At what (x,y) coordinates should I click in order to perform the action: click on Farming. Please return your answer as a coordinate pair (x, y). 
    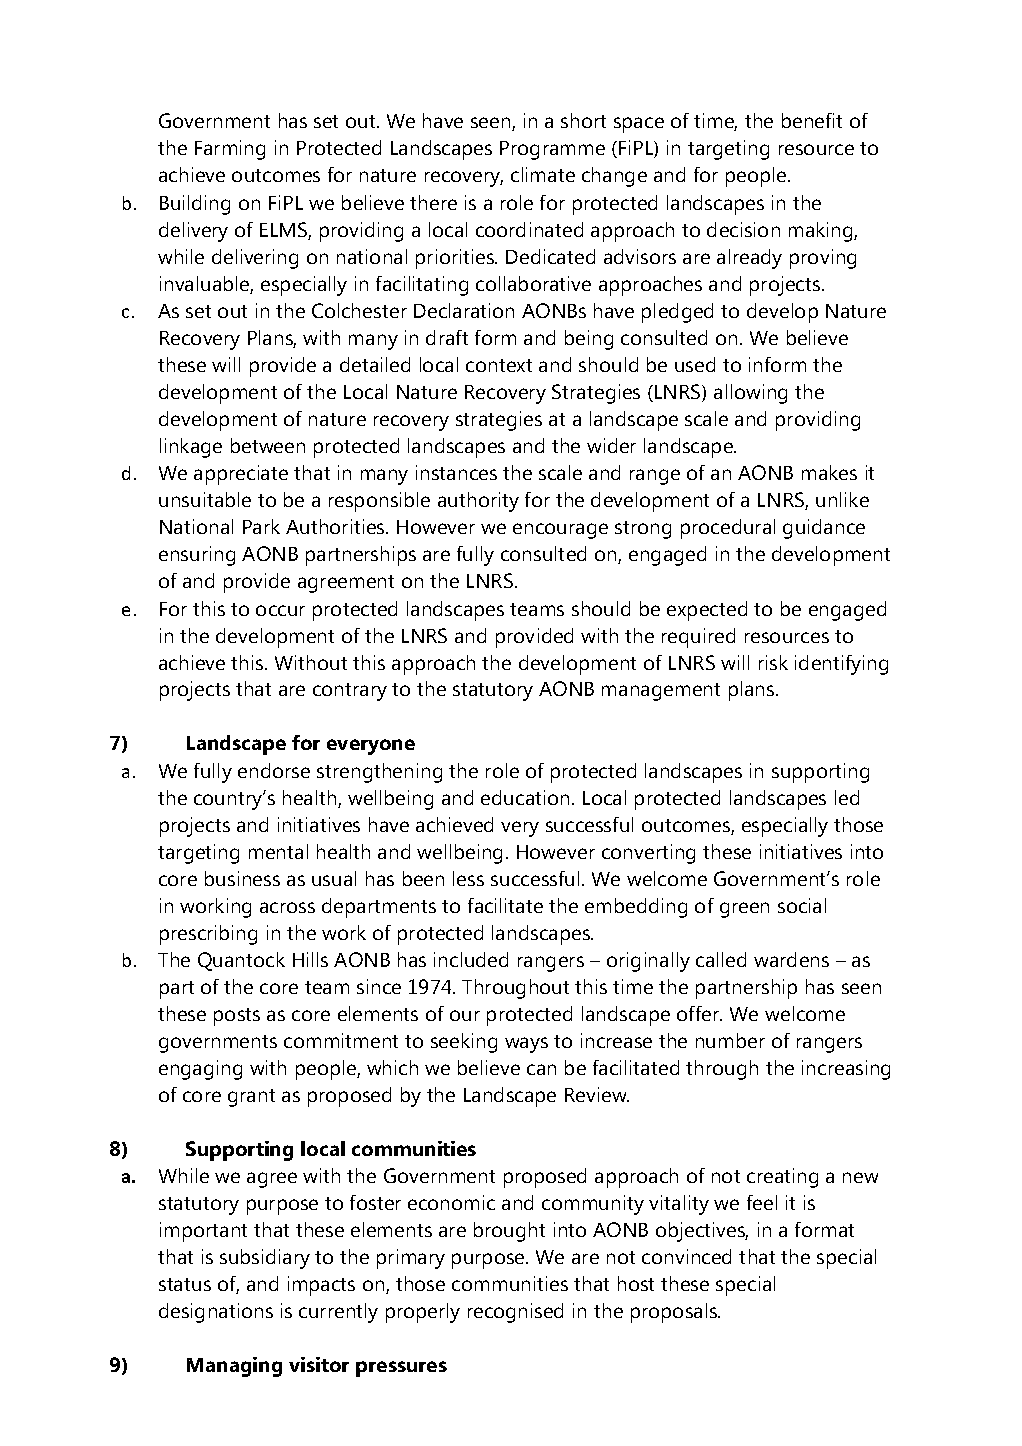
    Looking at the image, I should click on (230, 150).
